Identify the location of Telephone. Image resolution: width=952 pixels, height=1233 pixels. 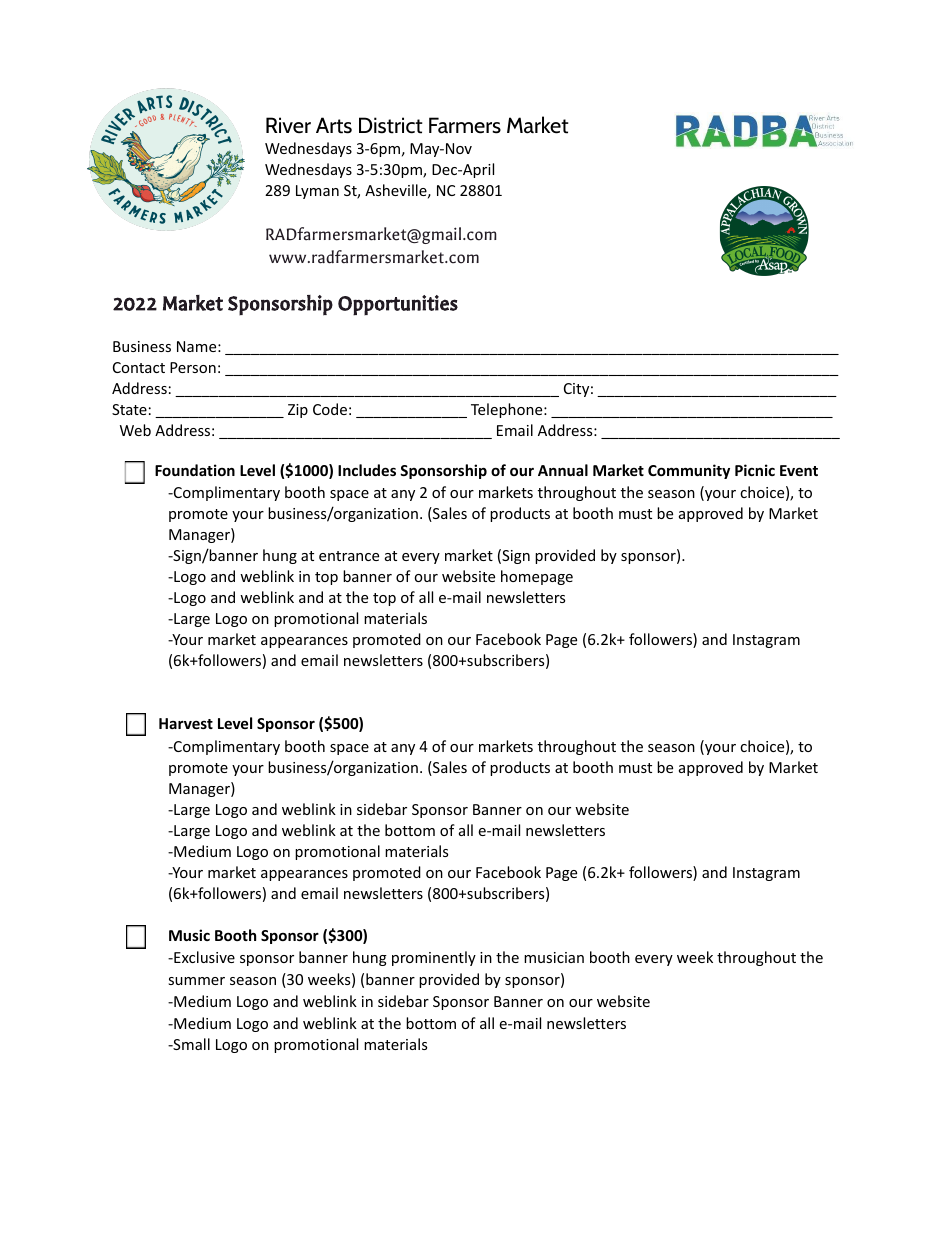
(508, 410).
